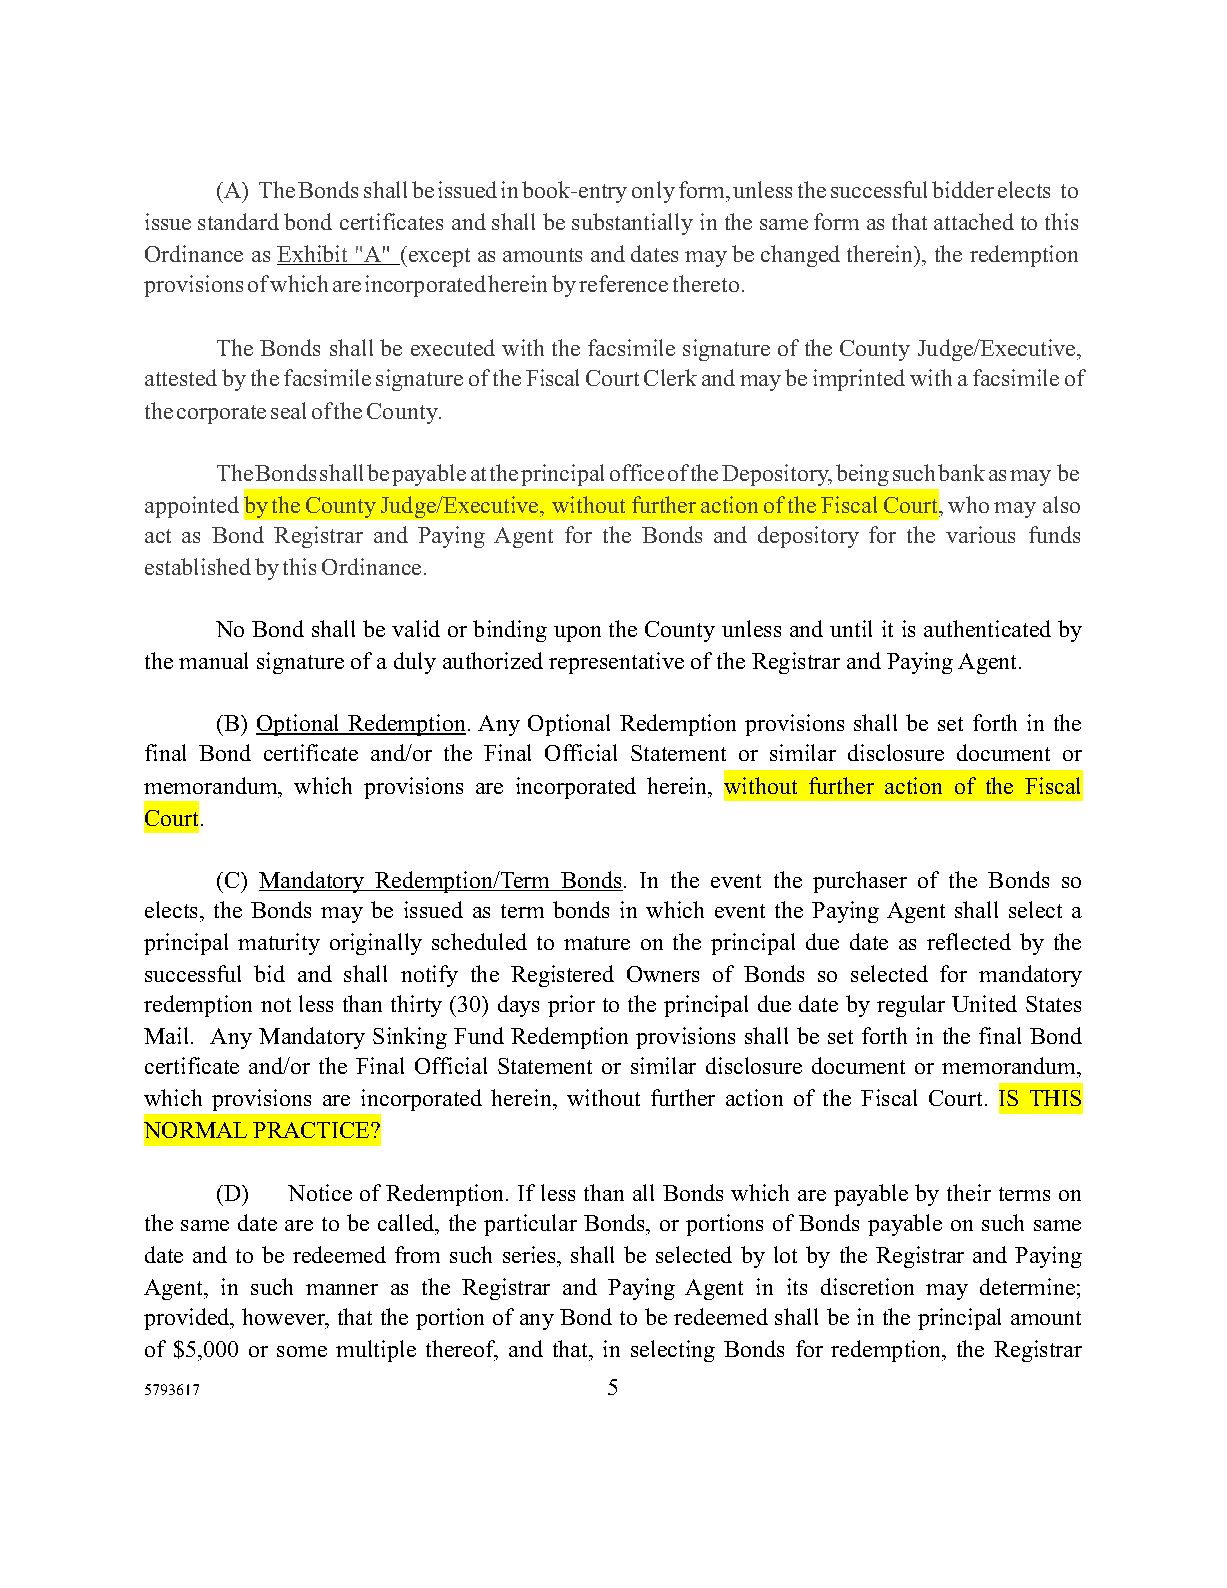  Describe the element at coordinates (597, 943) in the screenshot. I see `mature` at that location.
